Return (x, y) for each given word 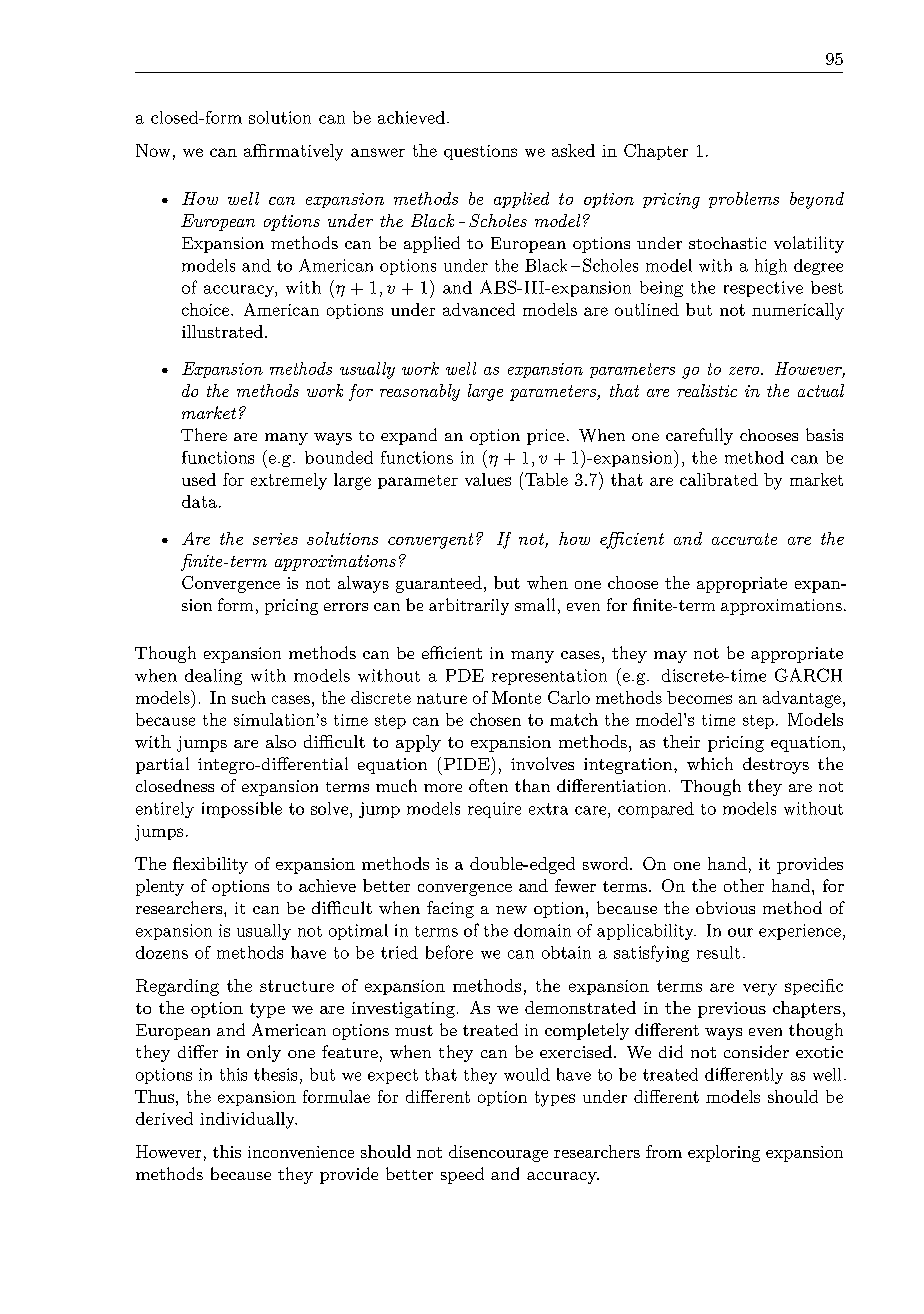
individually (248, 1120)
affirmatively (293, 152)
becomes (699, 697)
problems (744, 200)
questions (480, 152)
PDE (465, 675)
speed (462, 1175)
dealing (213, 677)
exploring (724, 1153)
